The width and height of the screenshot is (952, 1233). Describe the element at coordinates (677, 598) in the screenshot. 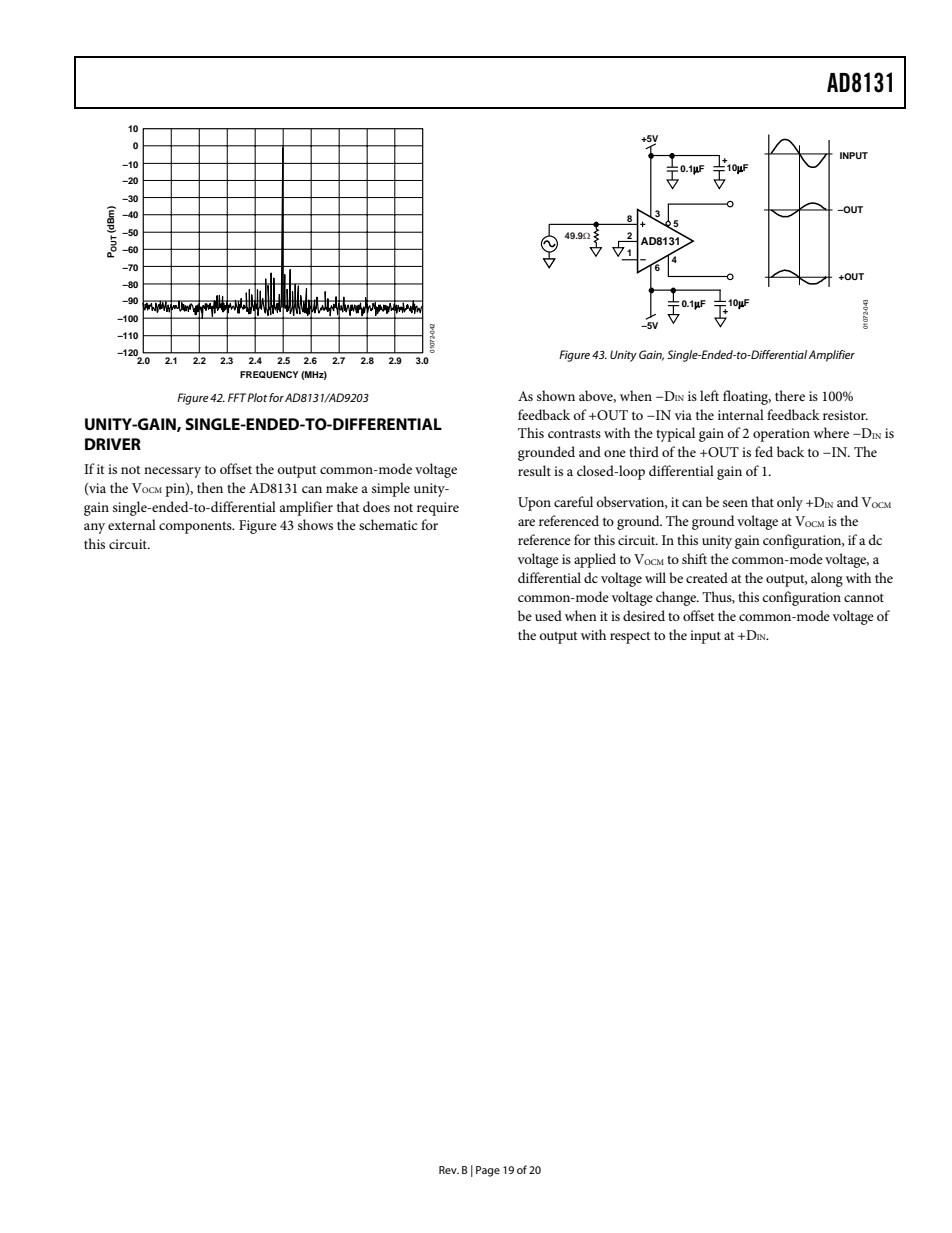

I see `change` at that location.
